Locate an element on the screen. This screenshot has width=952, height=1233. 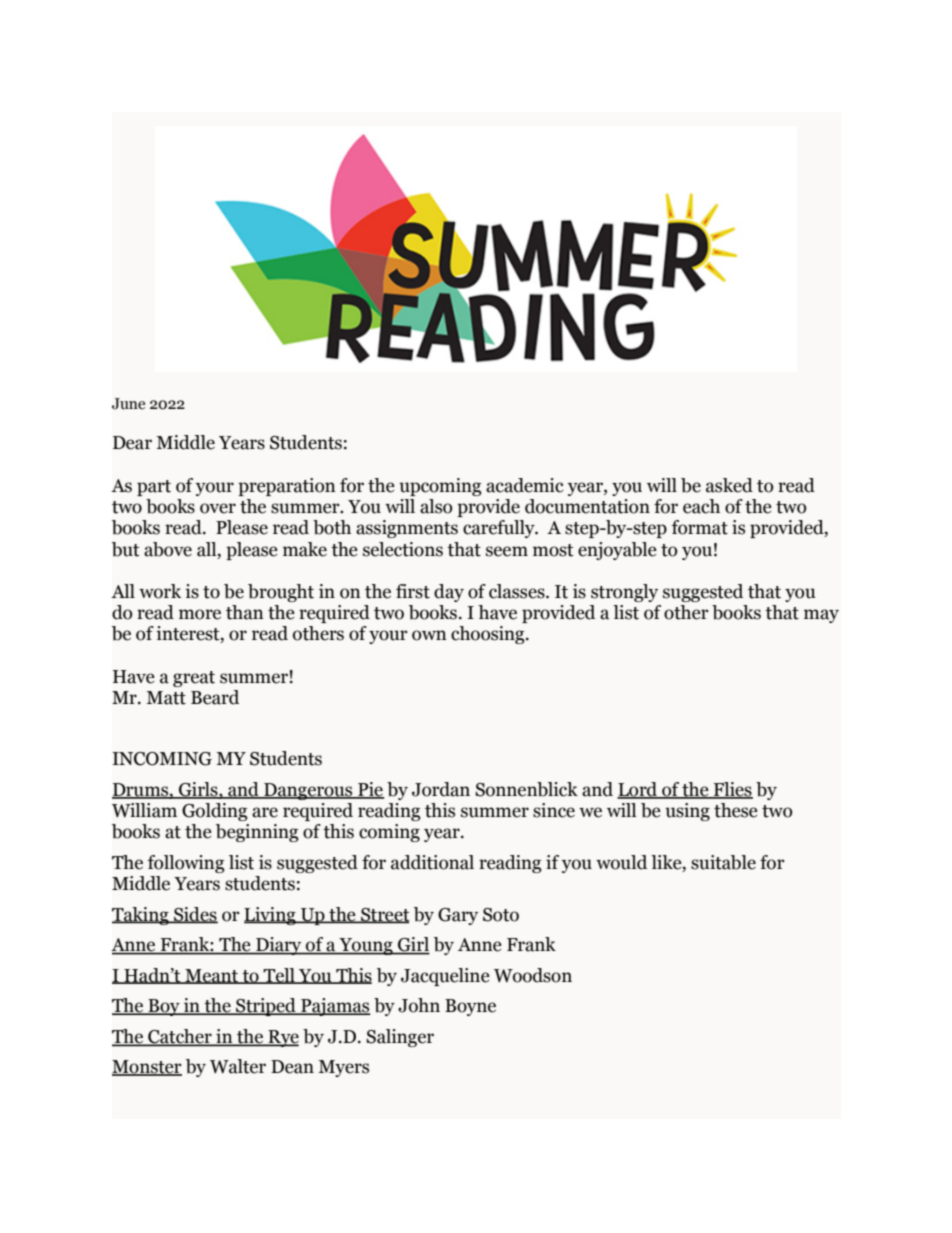
academic is located at coordinates (525, 485).
